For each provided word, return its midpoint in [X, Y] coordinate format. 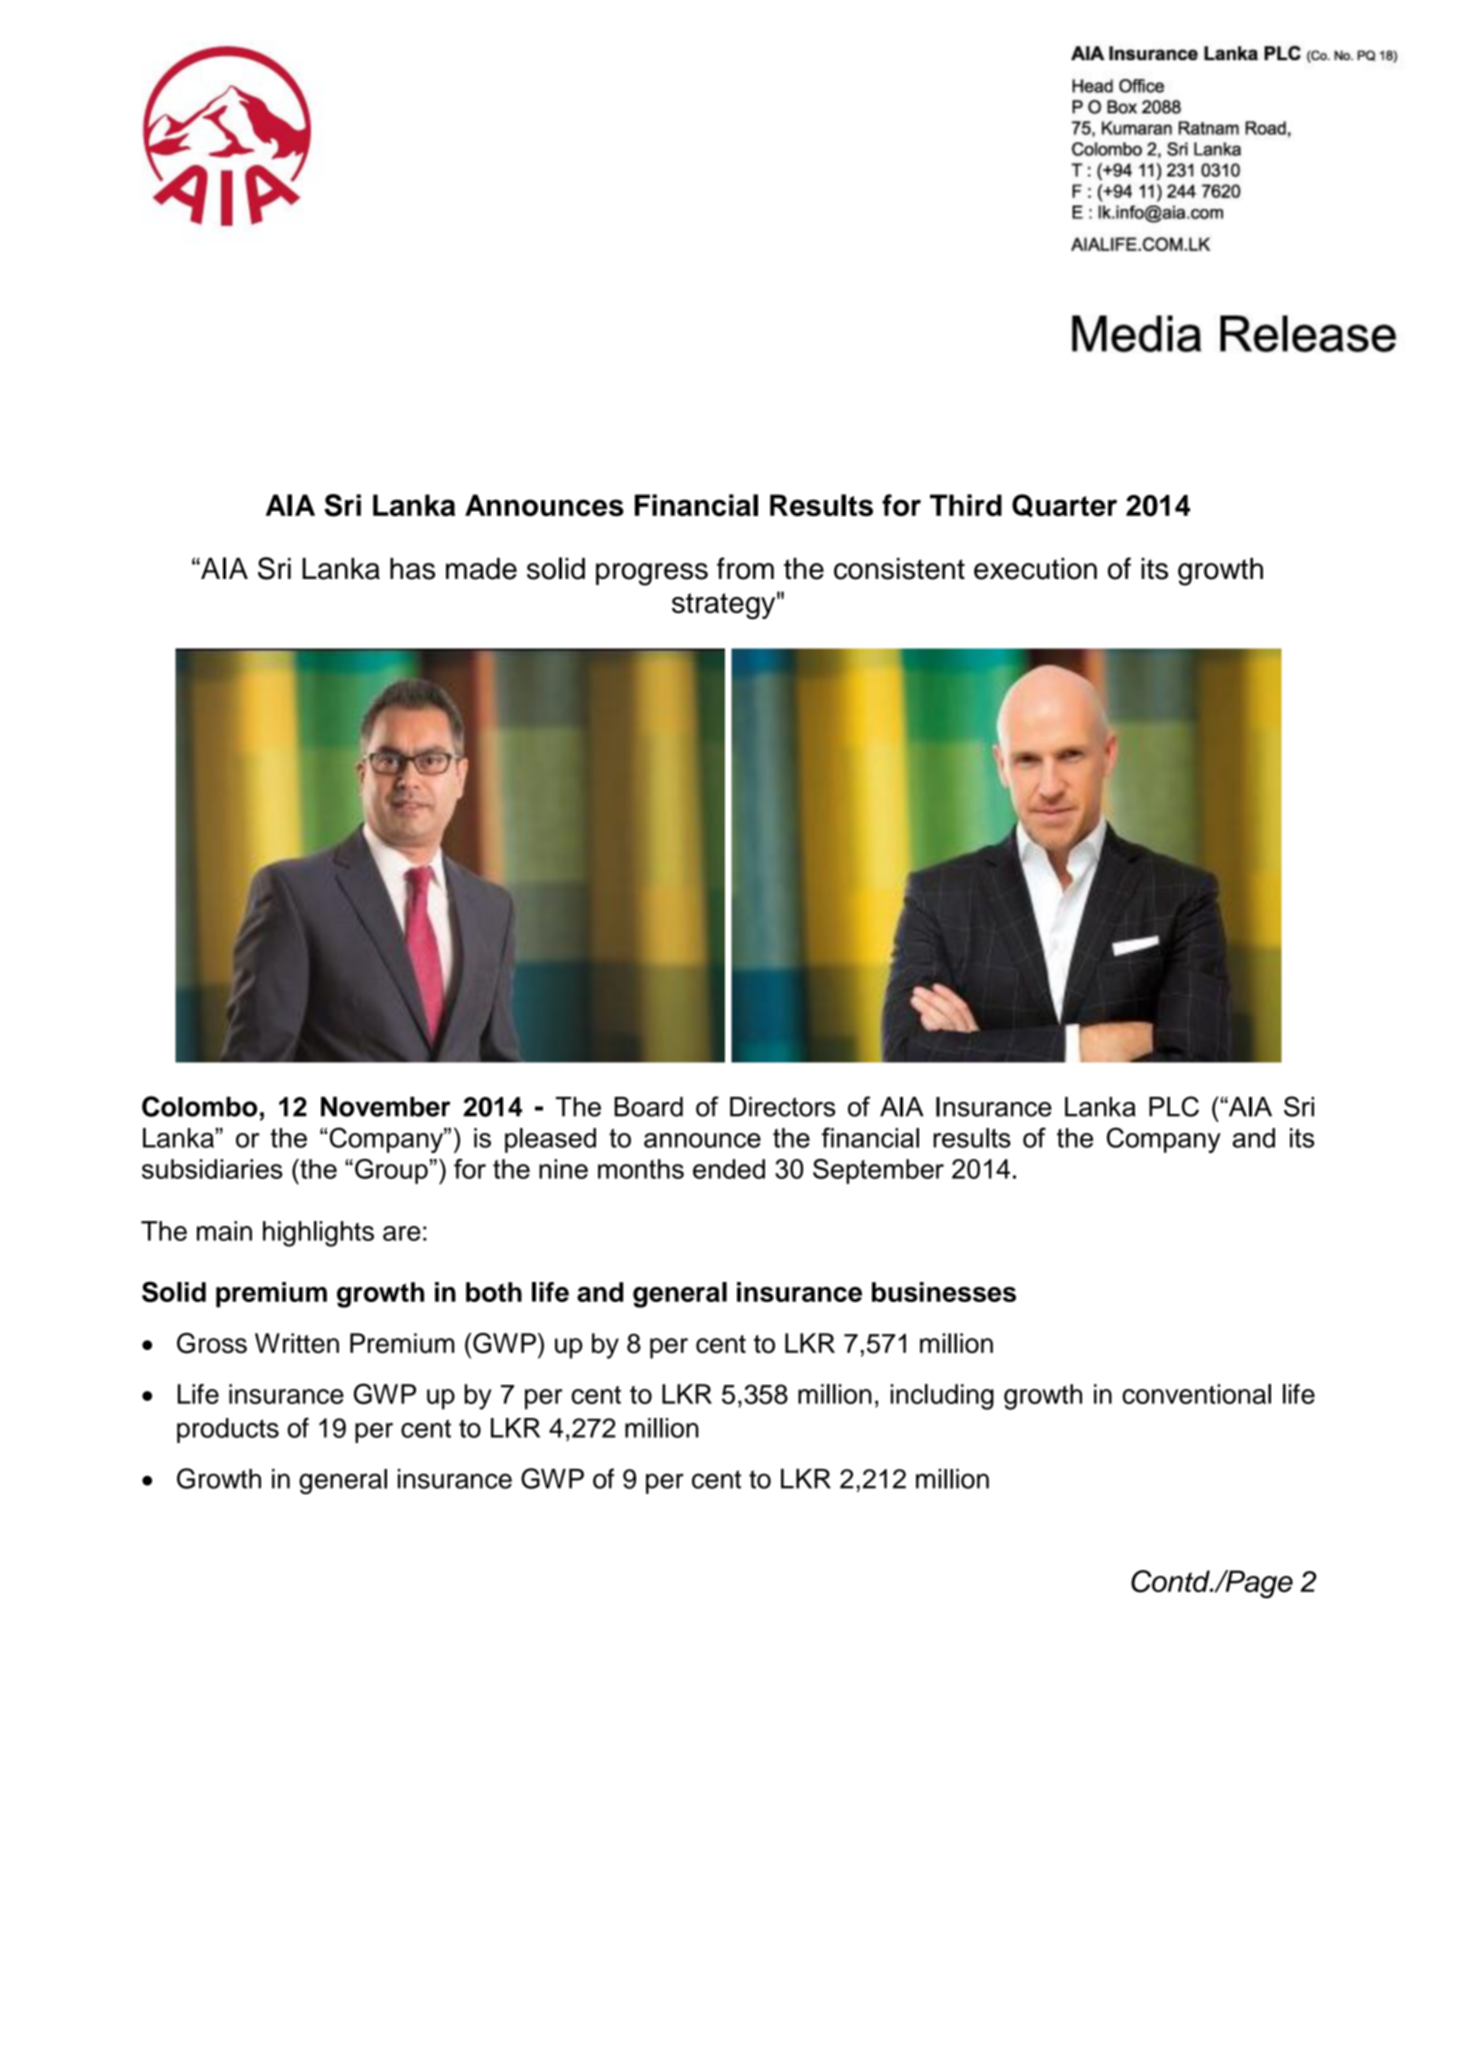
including [942, 1397]
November [386, 1107]
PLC [1174, 1106]
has [412, 569]
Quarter [1064, 505]
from [745, 568]
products [228, 1430]
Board [648, 1107]
